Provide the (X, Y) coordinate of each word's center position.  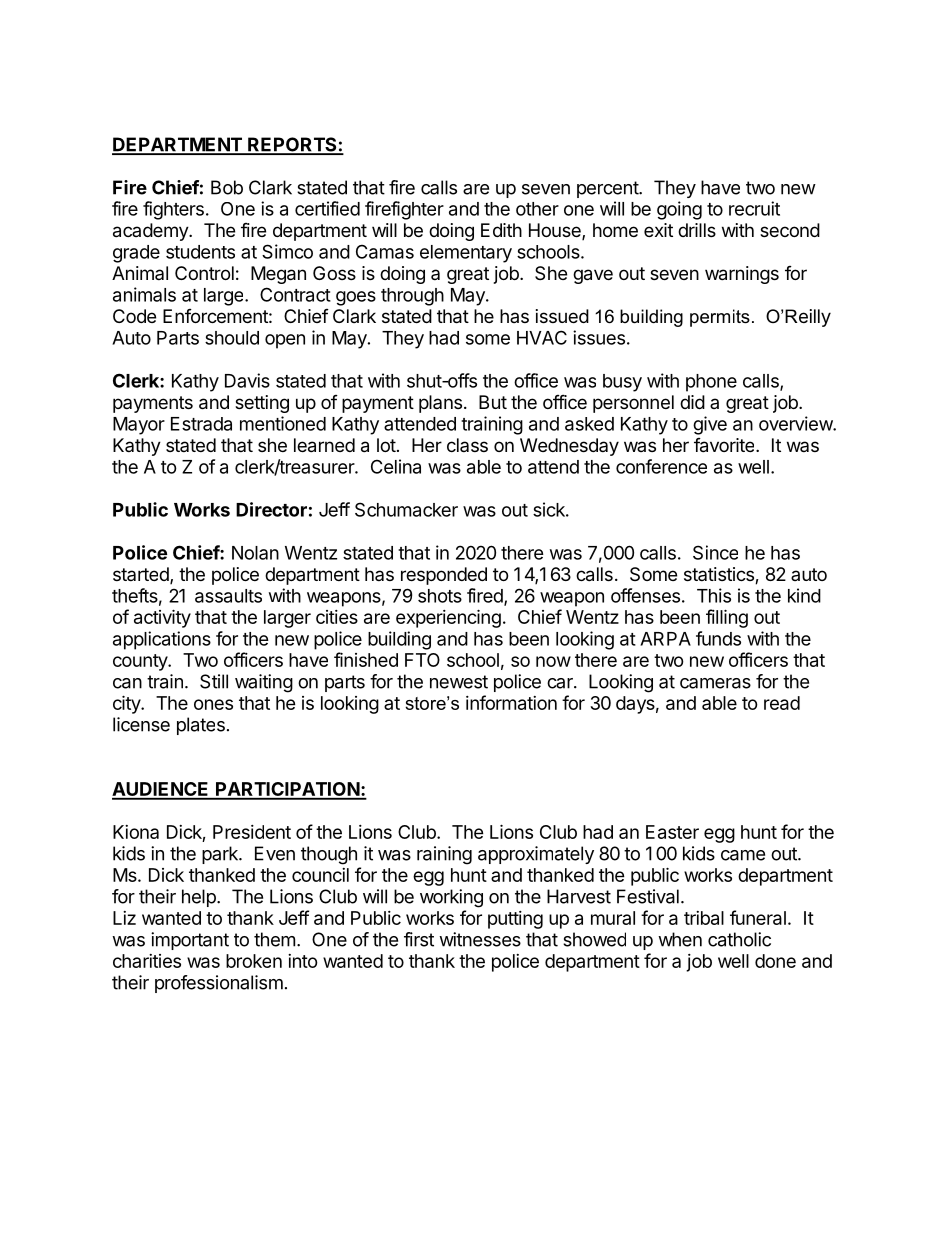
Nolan (255, 553)
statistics (720, 575)
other (537, 209)
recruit (754, 208)
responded (444, 576)
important (190, 941)
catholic (739, 939)
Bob (227, 187)
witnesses (480, 939)
